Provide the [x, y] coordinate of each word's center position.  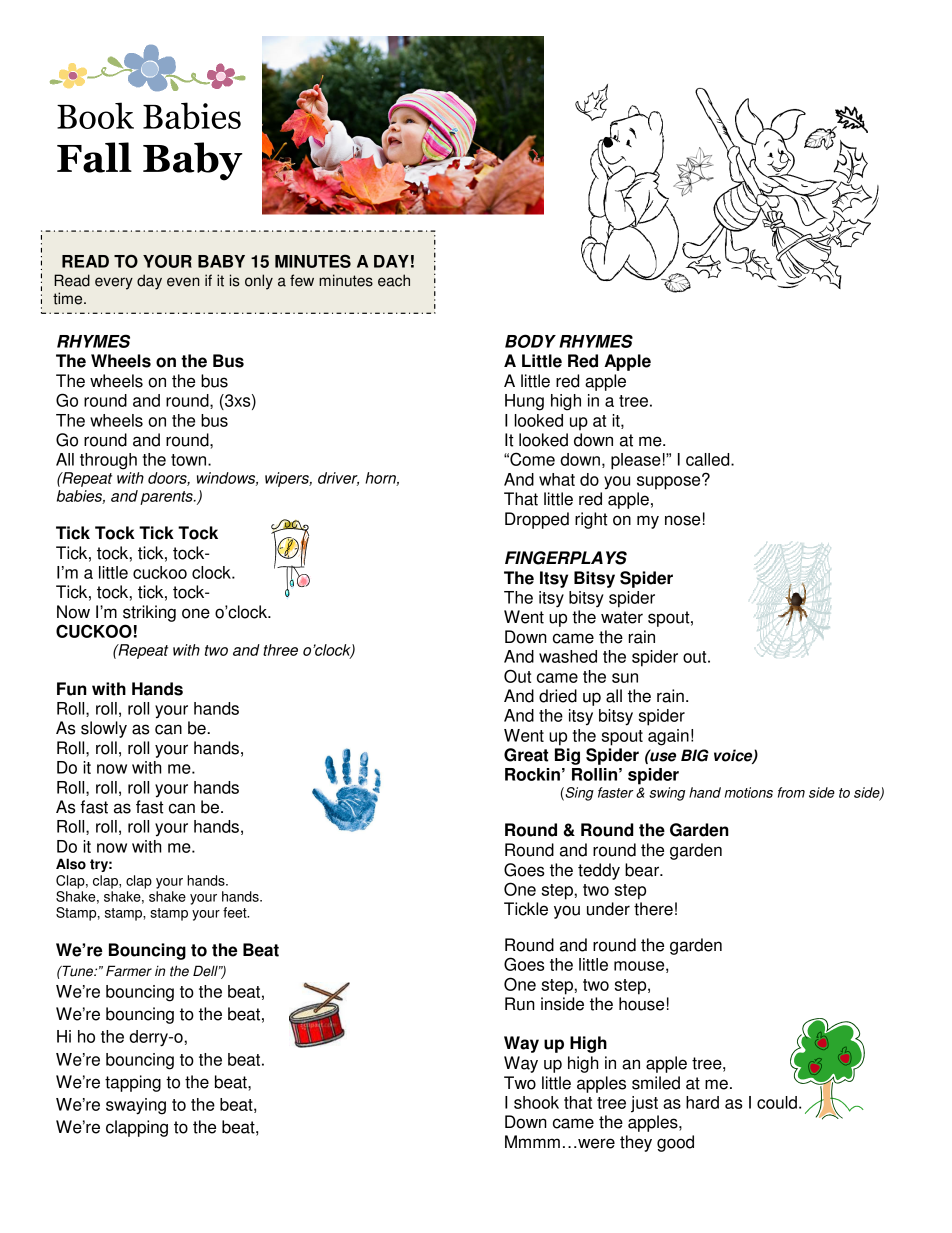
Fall [94, 157]
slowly [104, 729]
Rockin [532, 774]
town [188, 460]
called [709, 459]
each [394, 280]
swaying [136, 1106]
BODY [530, 341]
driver [338, 479]
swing [667, 794]
